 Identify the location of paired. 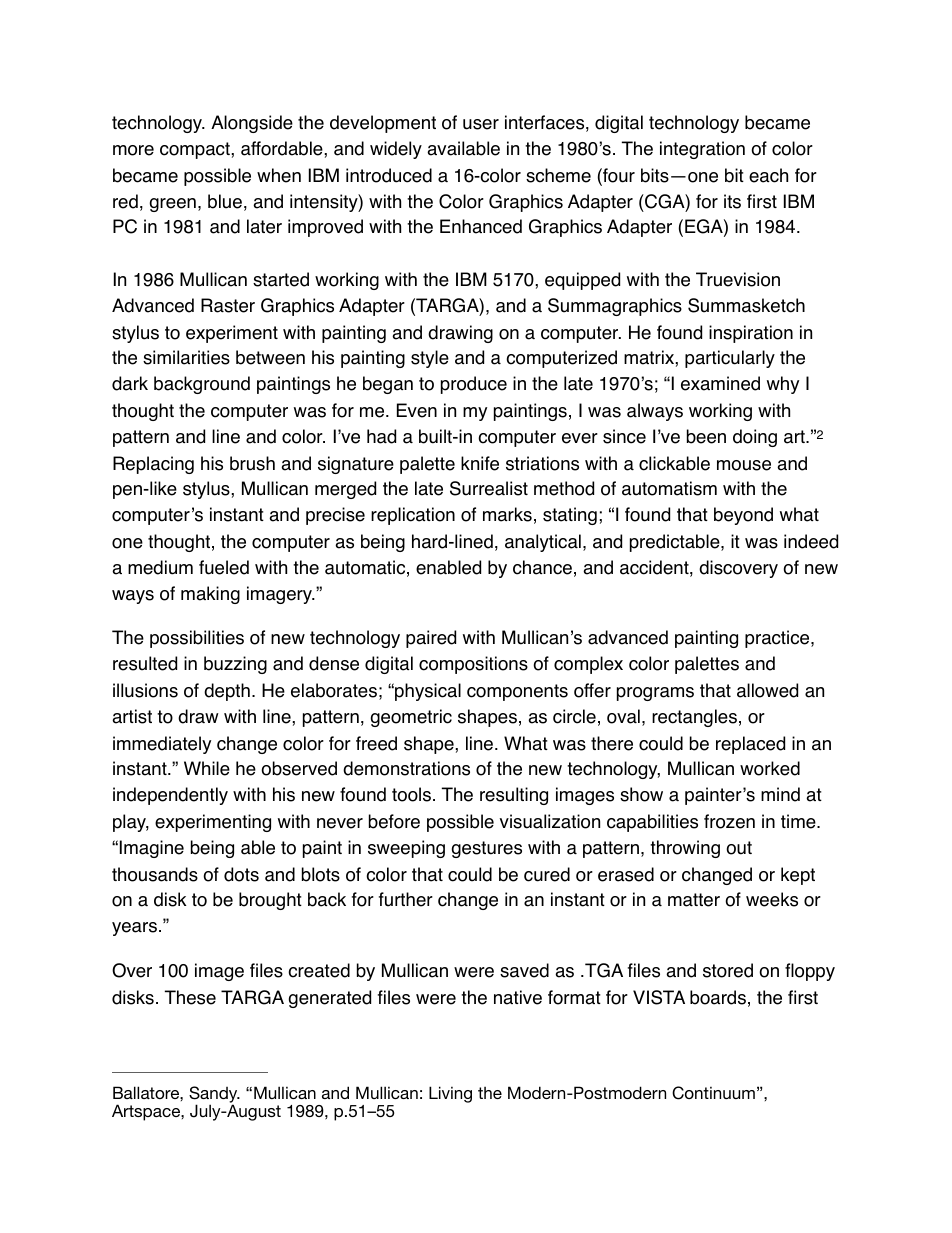
(431, 639).
